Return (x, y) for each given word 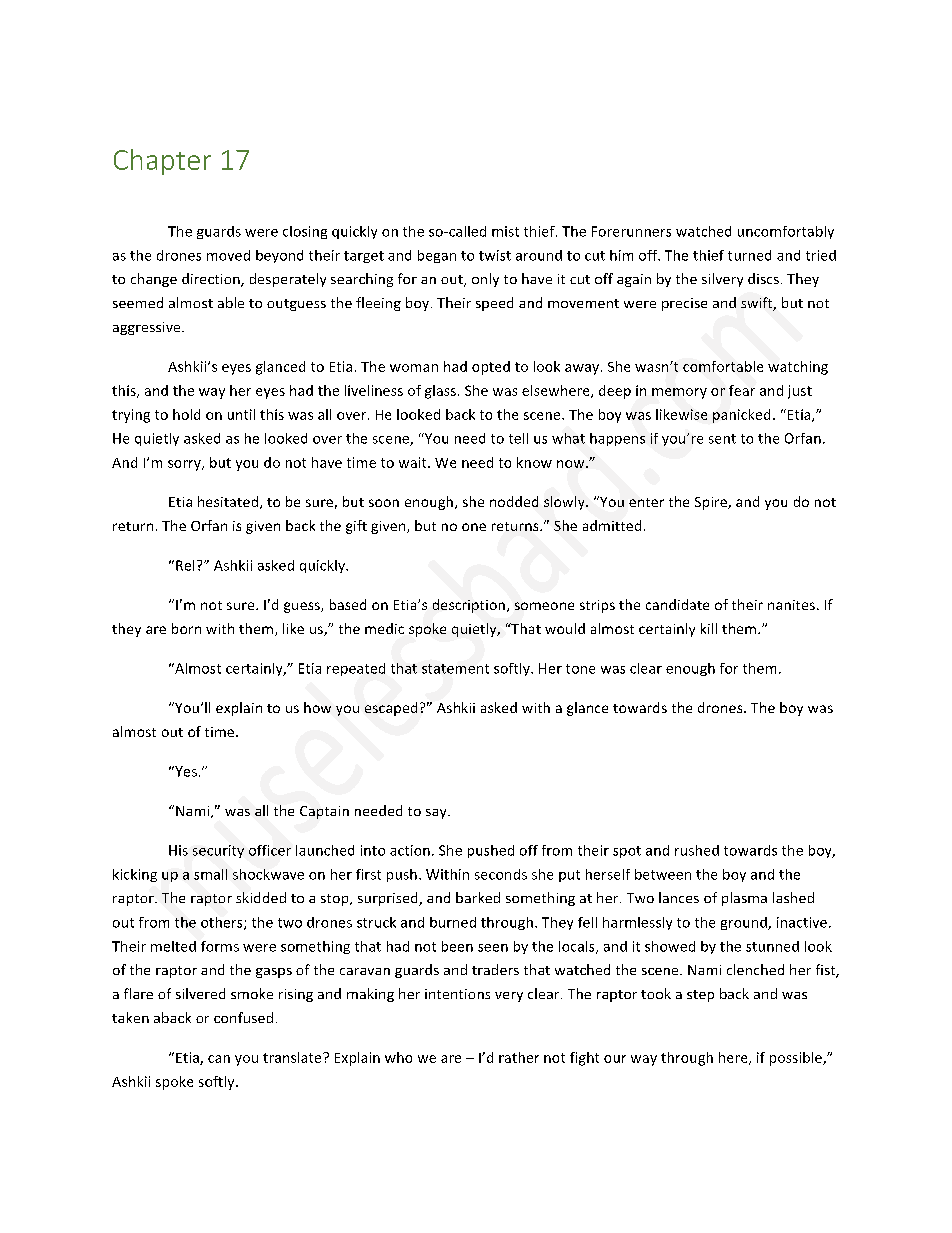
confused (243, 1017)
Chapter (162, 162)
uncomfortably (786, 232)
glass (440, 392)
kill (709, 628)
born (186, 628)
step (700, 996)
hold (186, 414)
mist (505, 231)
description (469, 606)
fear (742, 390)
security (218, 851)
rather (519, 1057)
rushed (697, 850)
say (437, 814)
